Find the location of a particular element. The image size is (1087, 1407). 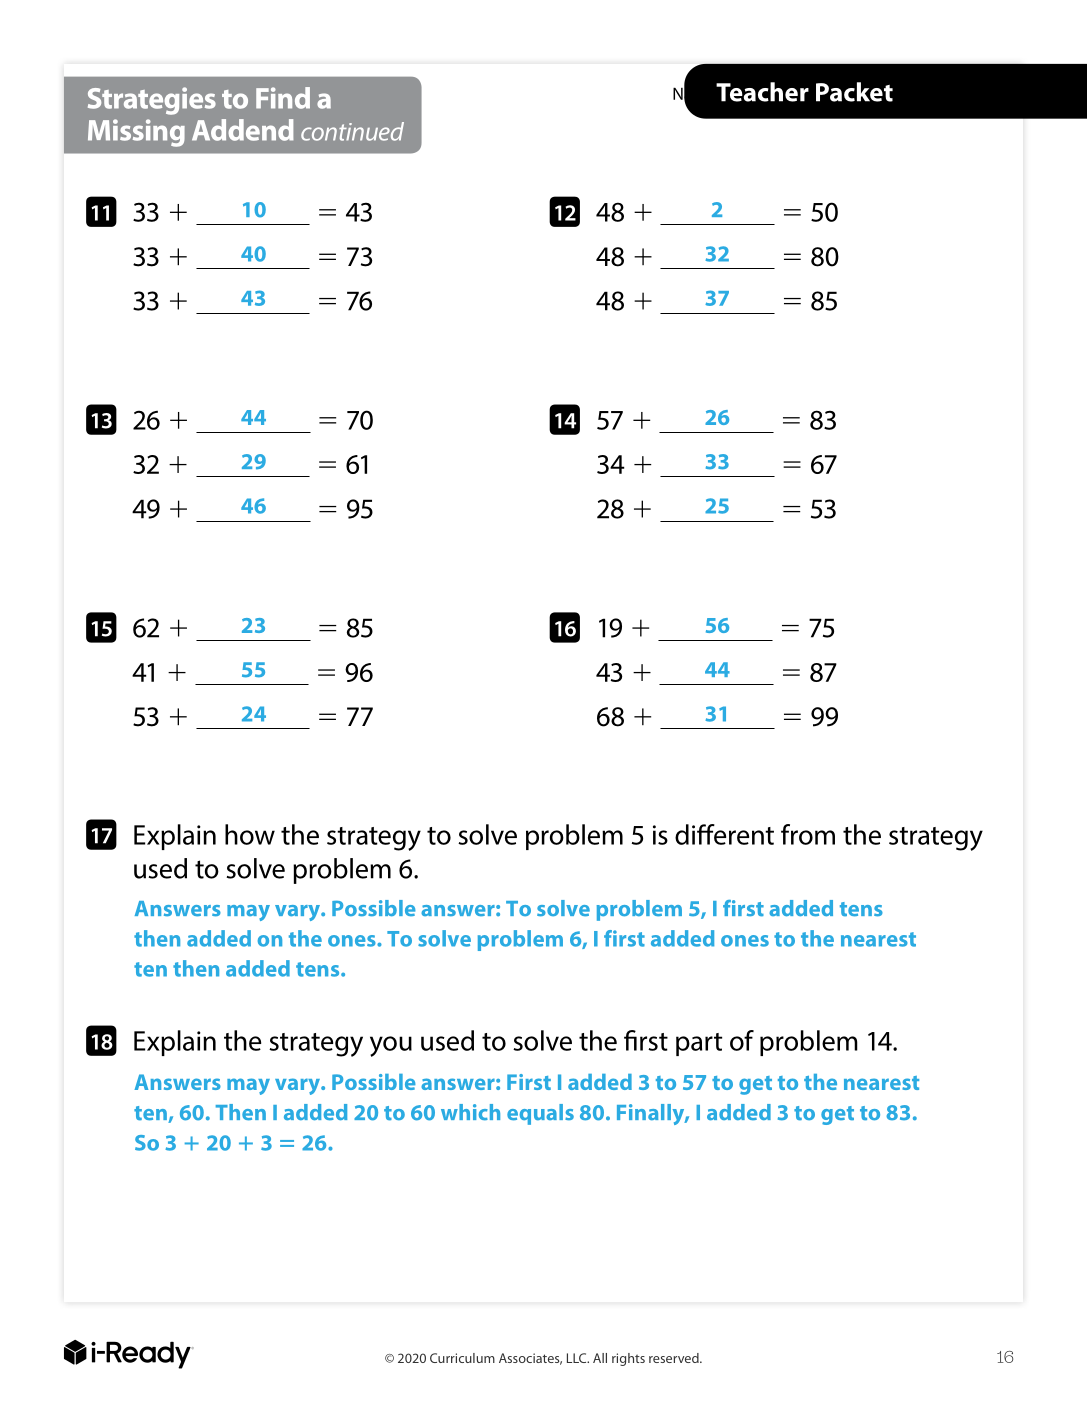

Teacher is located at coordinates (762, 92).
